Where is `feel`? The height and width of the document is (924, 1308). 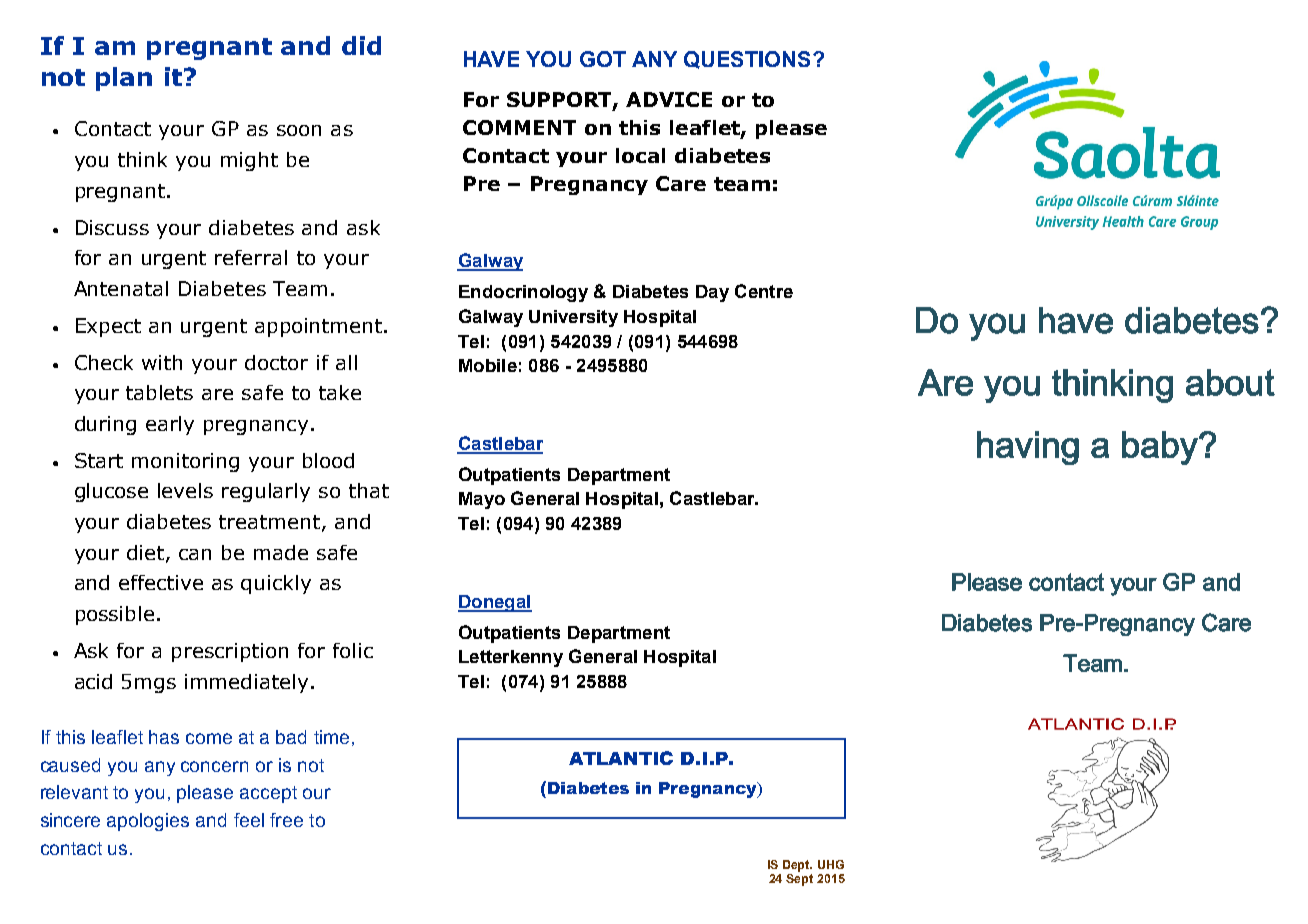
feel is located at coordinates (249, 820).
